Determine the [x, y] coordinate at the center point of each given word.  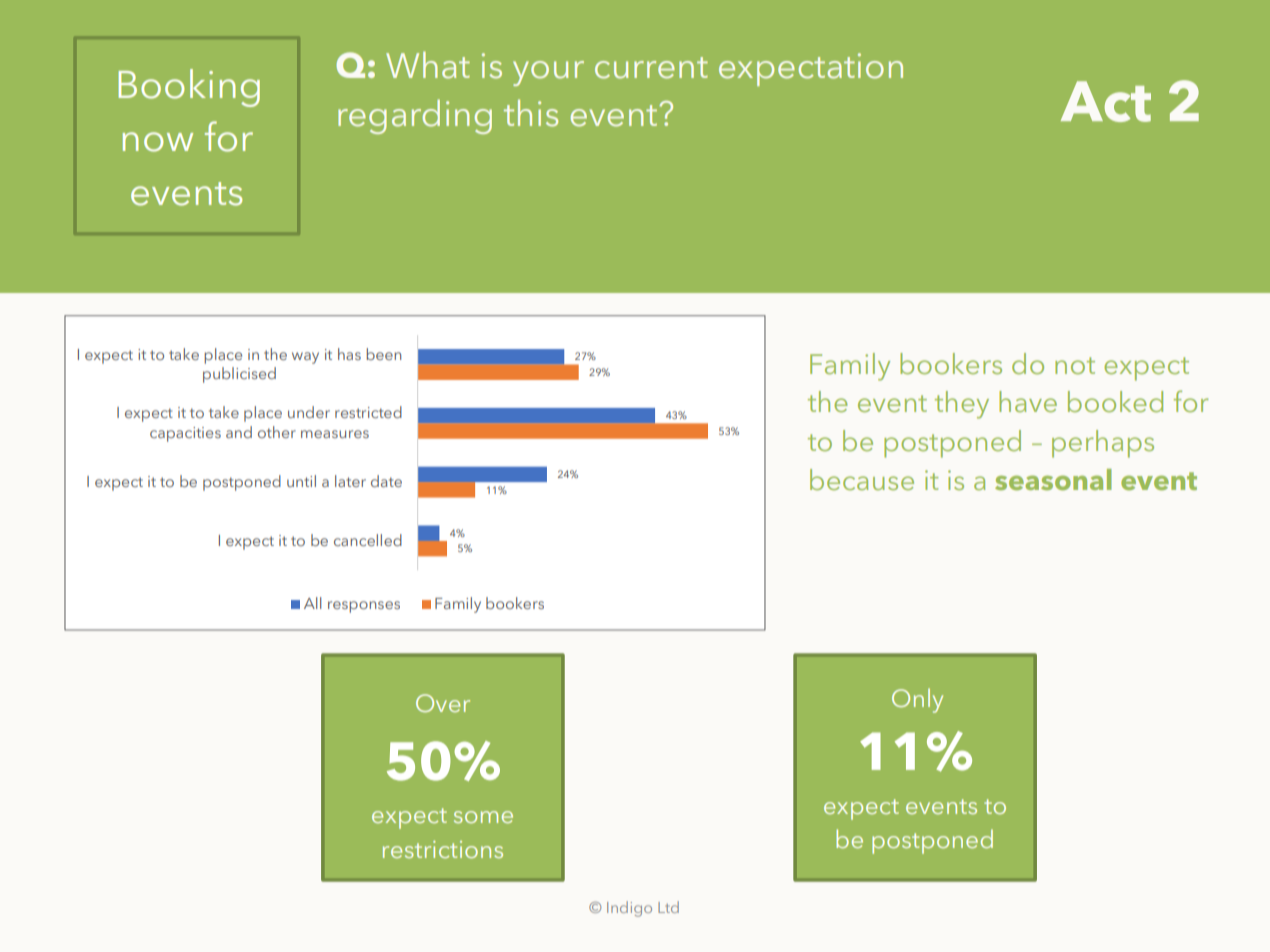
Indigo [629, 909]
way [305, 358]
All [312, 603]
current [651, 68]
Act [1106, 101]
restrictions [443, 849]
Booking [189, 88]
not [1075, 365]
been [384, 354]
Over [443, 703]
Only [917, 700]
